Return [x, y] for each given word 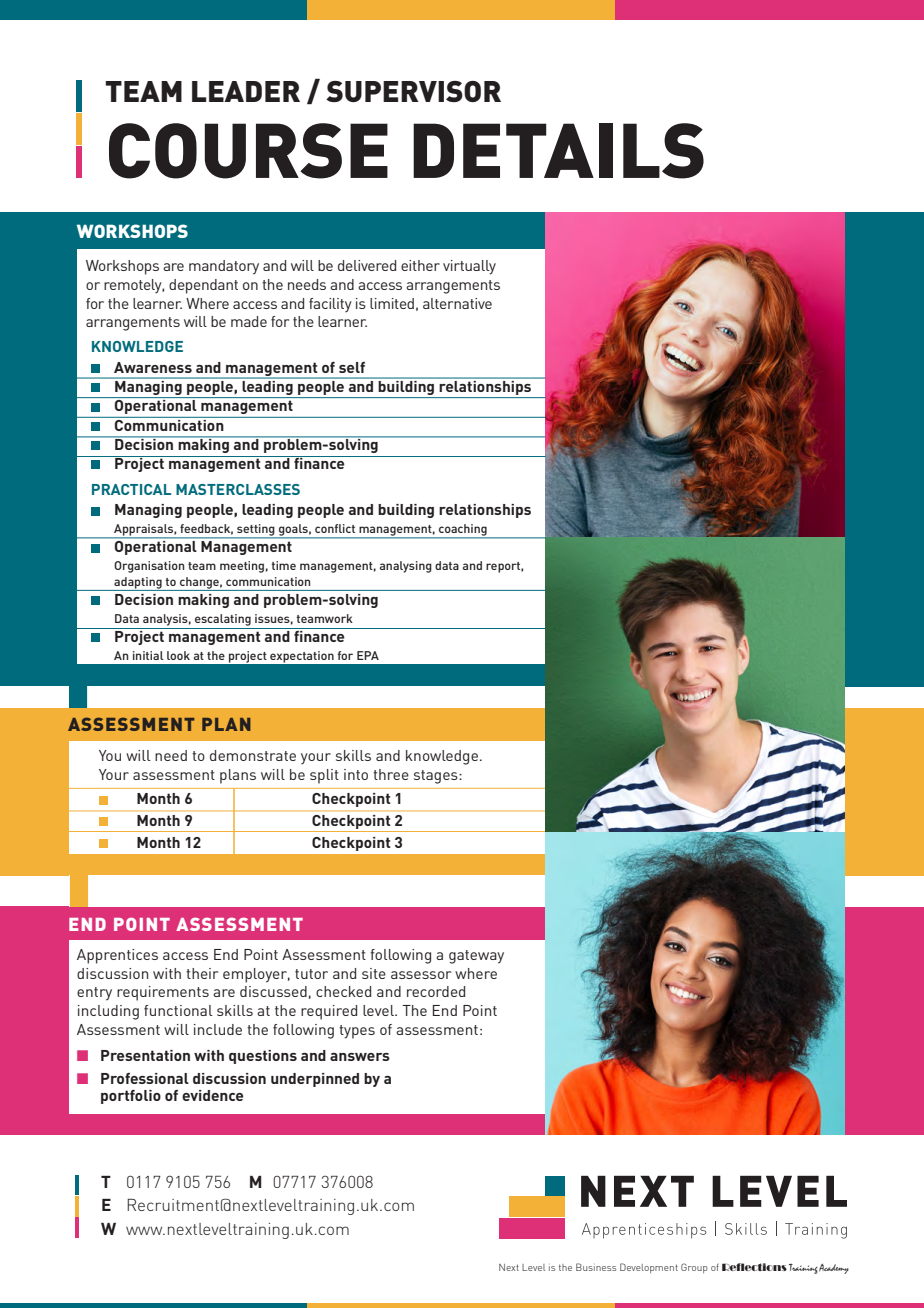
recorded [436, 991]
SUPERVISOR [413, 91]
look [178, 655]
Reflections [754, 1267]
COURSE [248, 151]
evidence [213, 1095]
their [202, 973]
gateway [476, 957]
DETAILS [558, 151]
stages [437, 777]
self [352, 367]
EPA [368, 655]
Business [596, 1267]
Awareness [153, 367]
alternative [457, 303]
